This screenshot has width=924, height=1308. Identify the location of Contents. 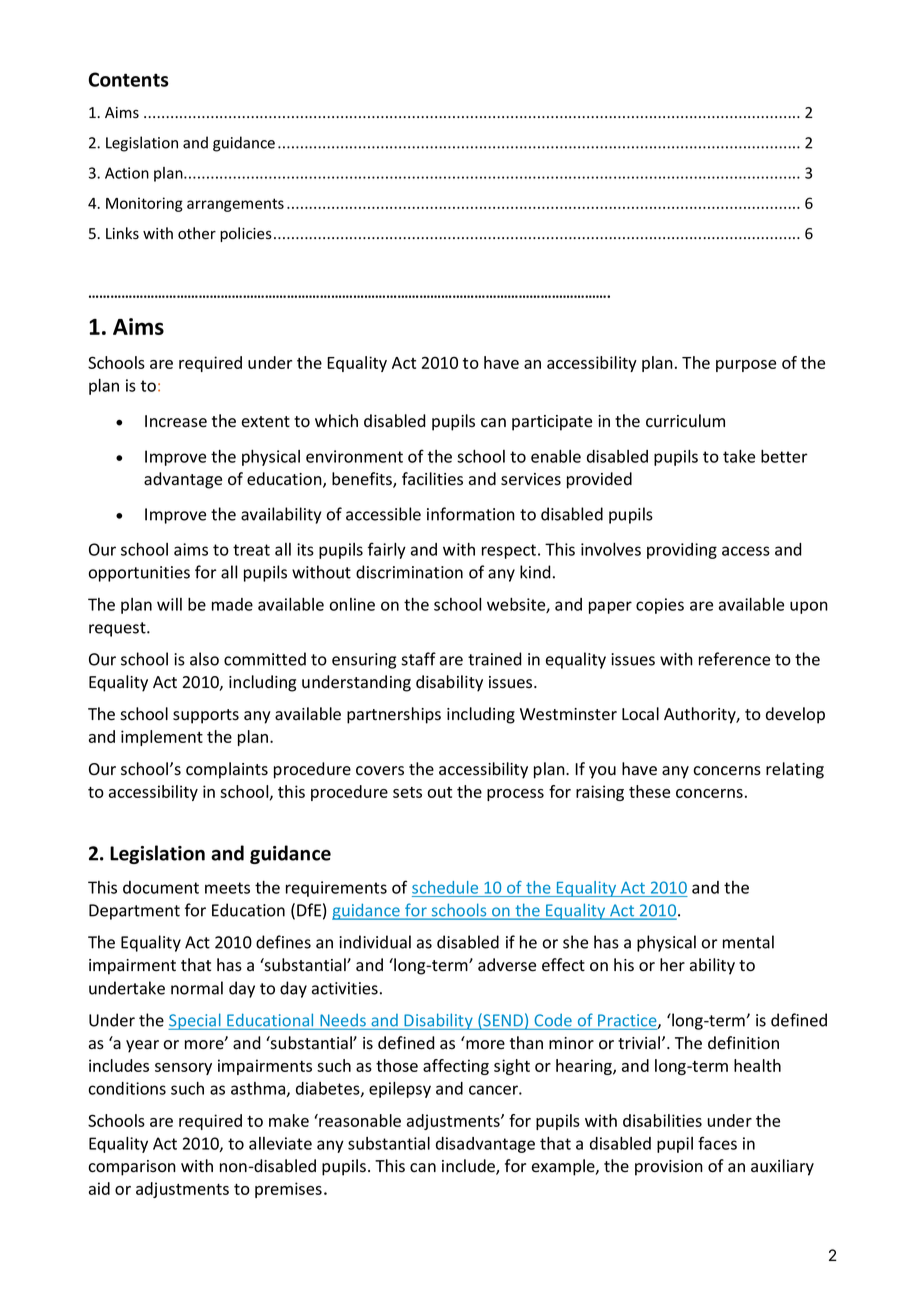
(129, 79).
